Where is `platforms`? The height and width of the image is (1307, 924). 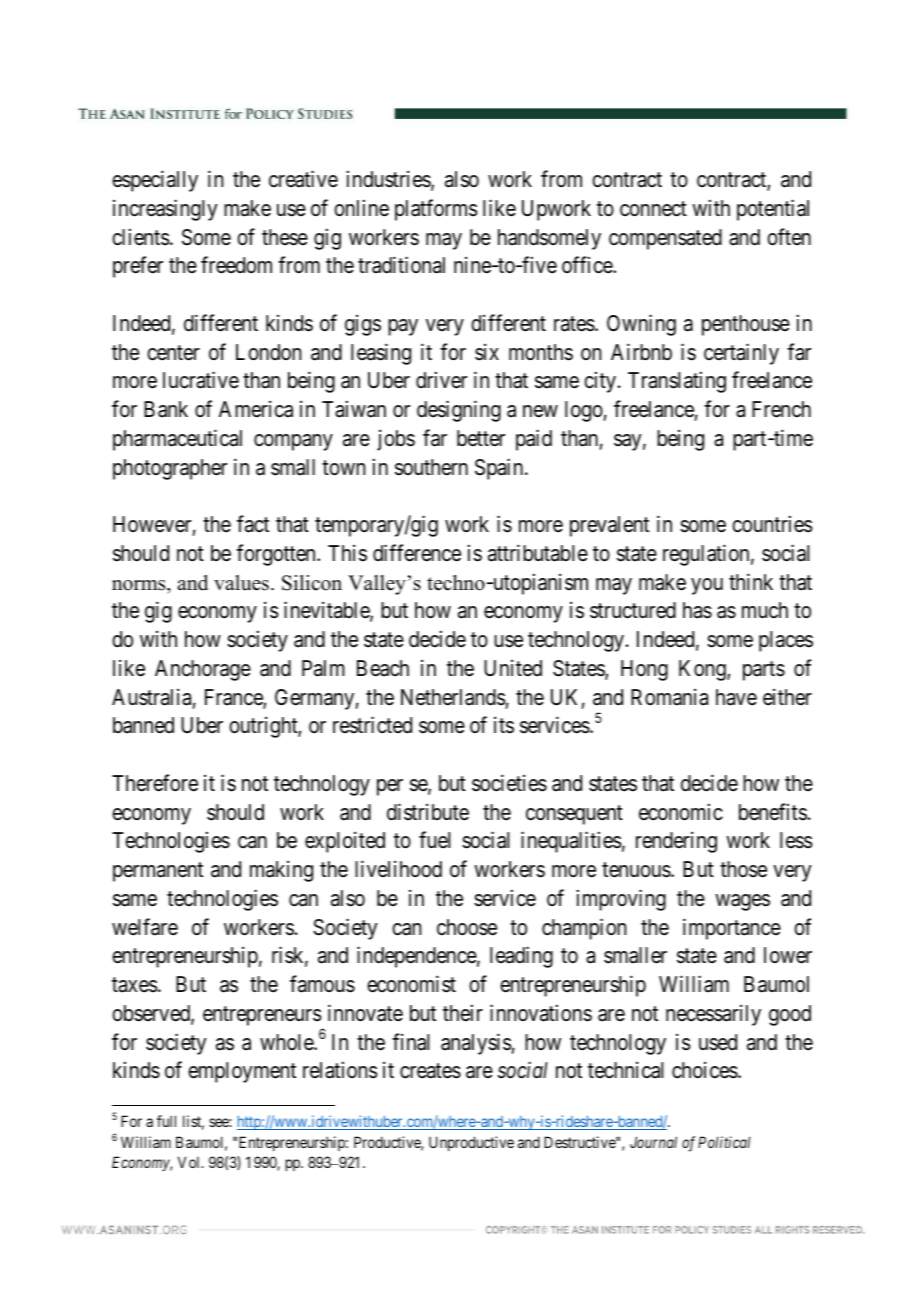
platforms is located at coordinates (436, 210).
